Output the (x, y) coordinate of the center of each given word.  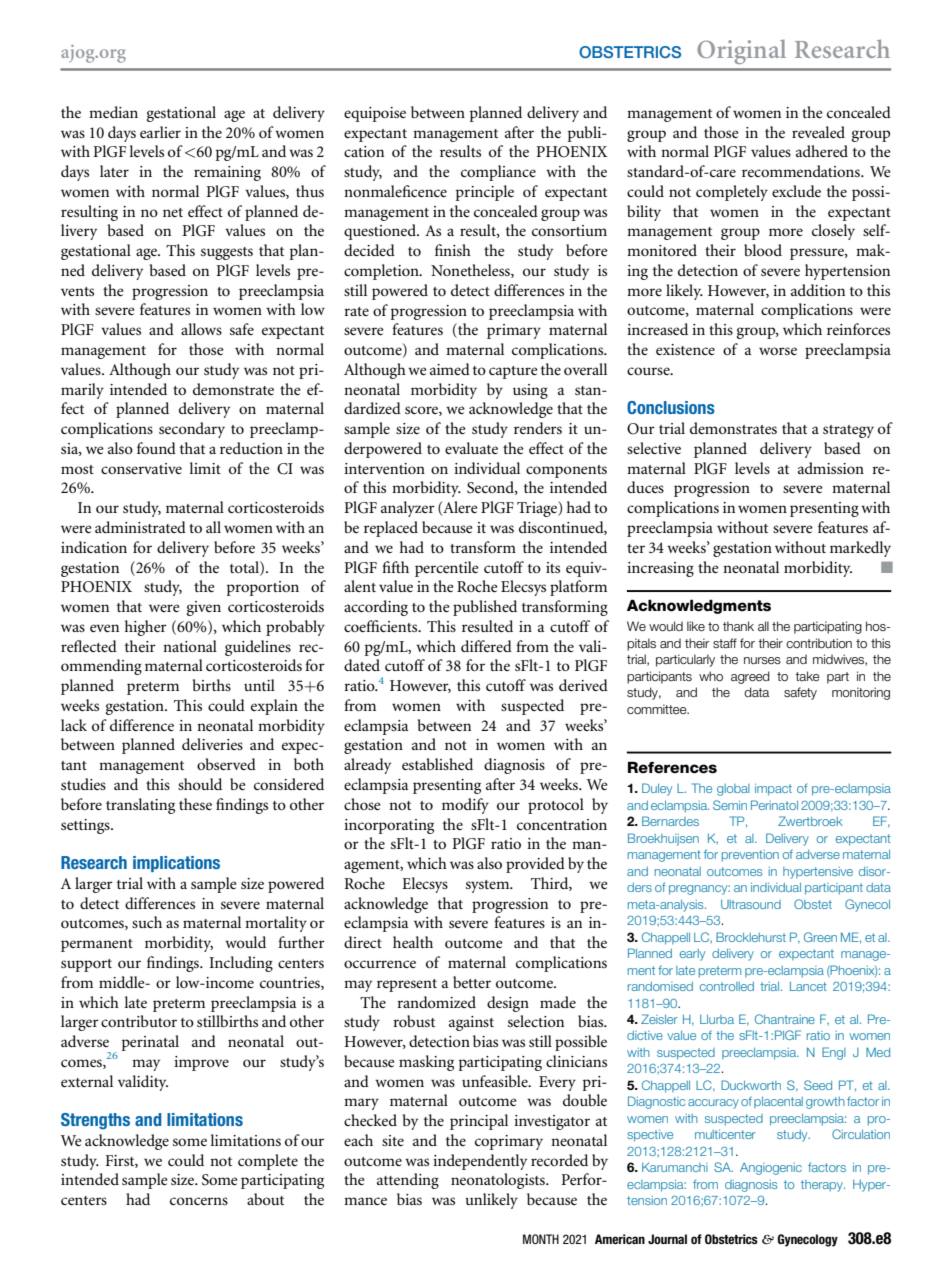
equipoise (375, 114)
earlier (160, 132)
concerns (199, 1201)
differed (486, 646)
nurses (762, 660)
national (190, 646)
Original (741, 51)
